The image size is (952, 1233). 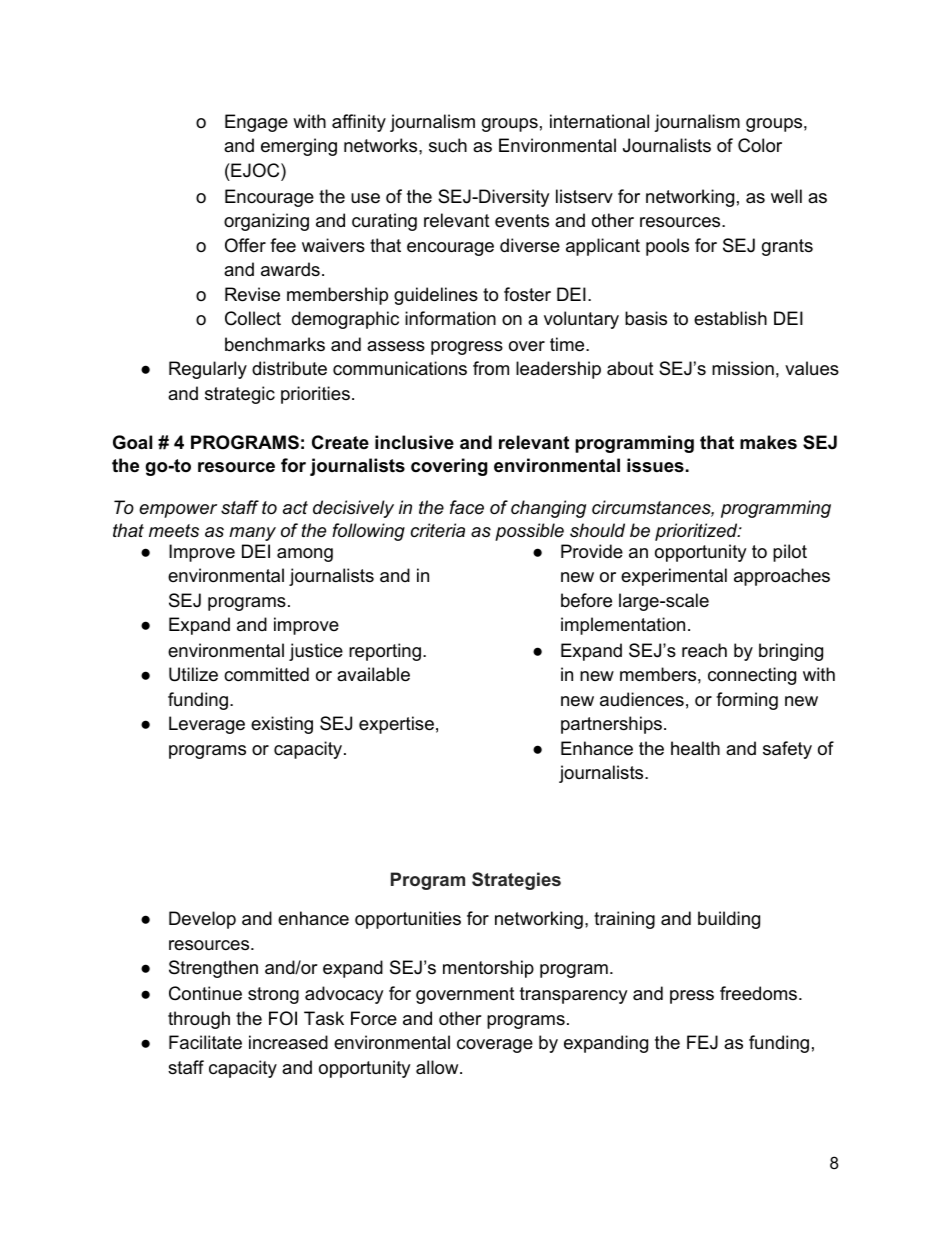 What do you see at coordinates (208, 370) in the image?
I see `Regularly` at bounding box center [208, 370].
